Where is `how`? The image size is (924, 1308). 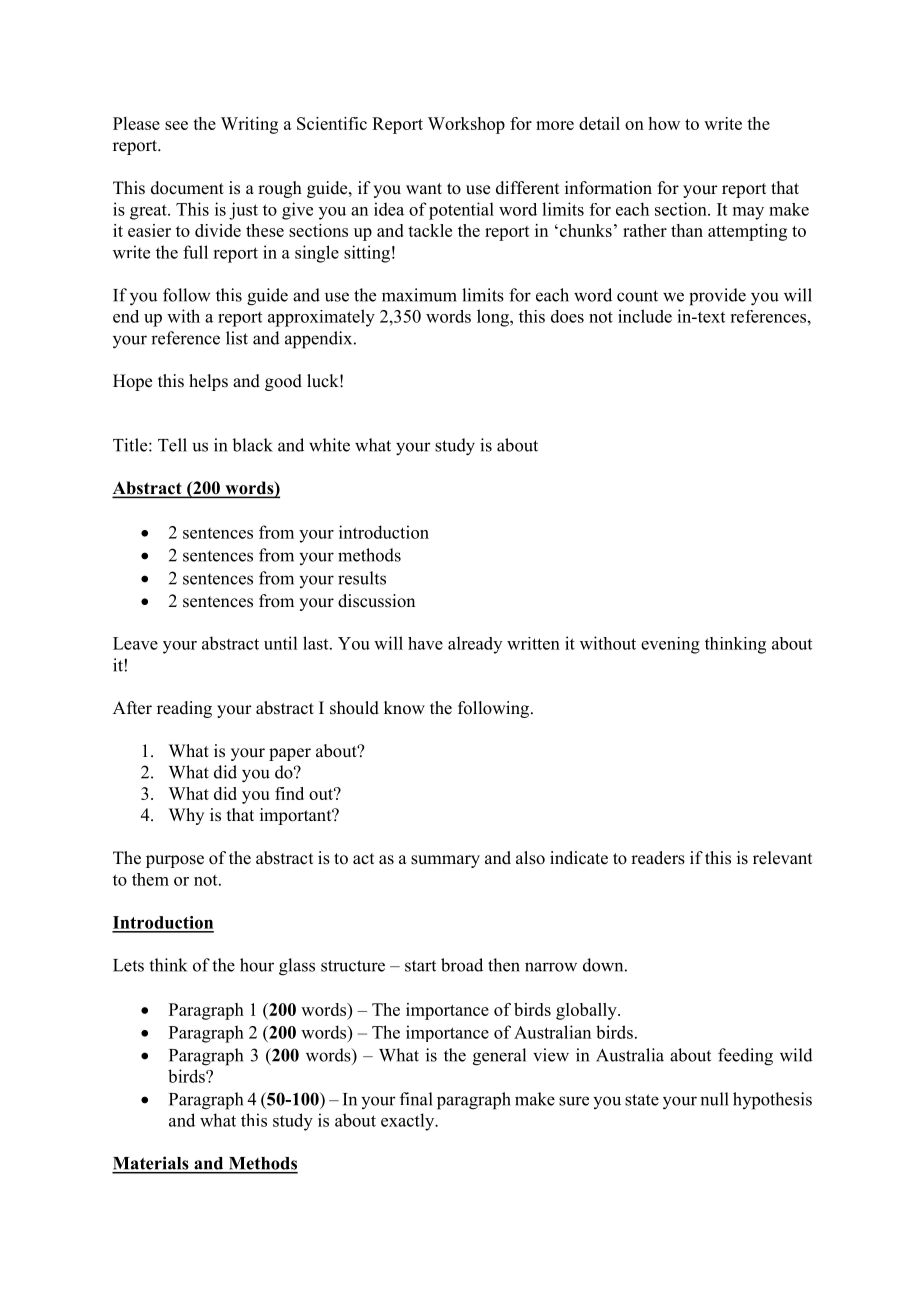
how is located at coordinates (664, 123).
